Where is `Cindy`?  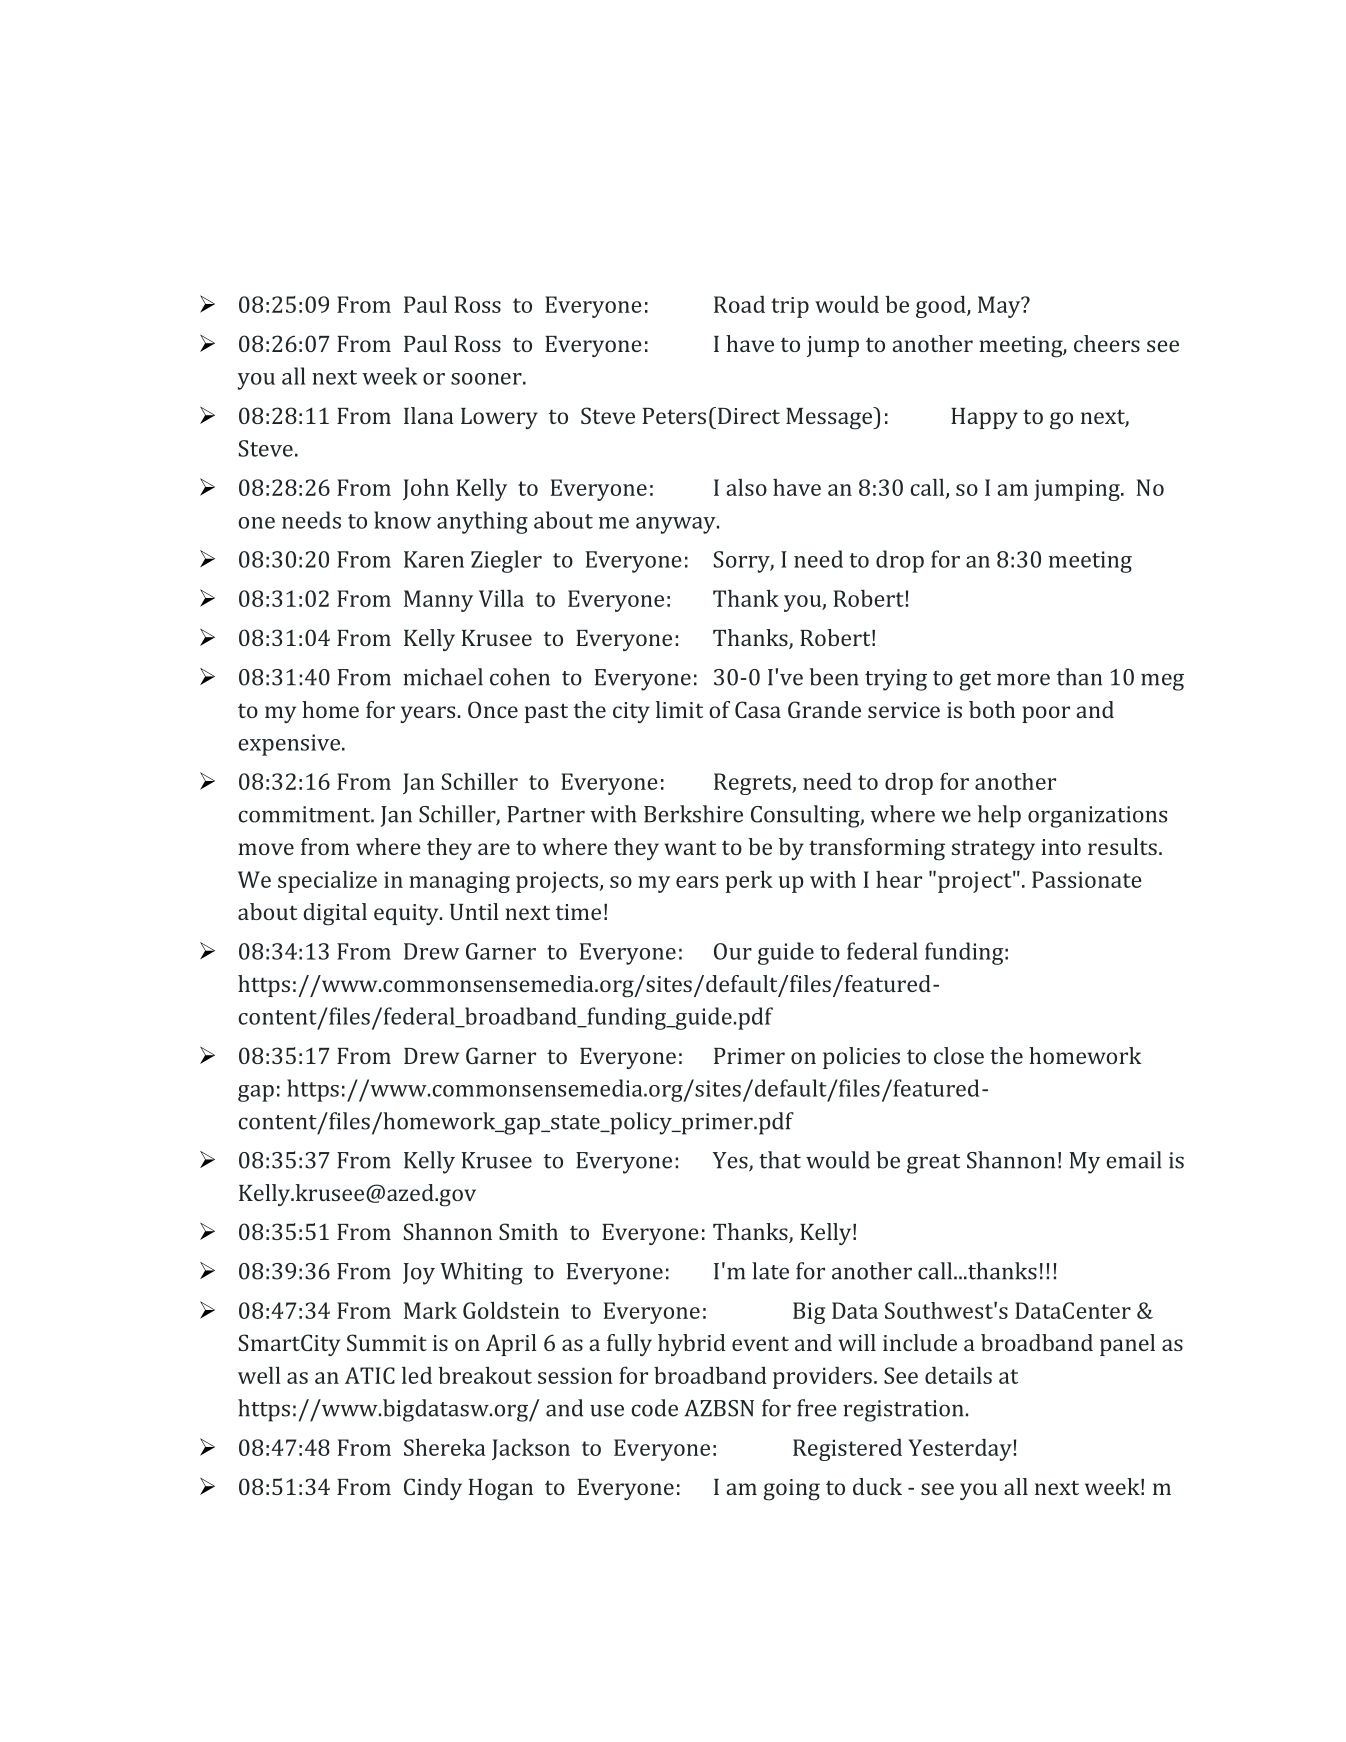
Cindy is located at coordinates (433, 1489).
